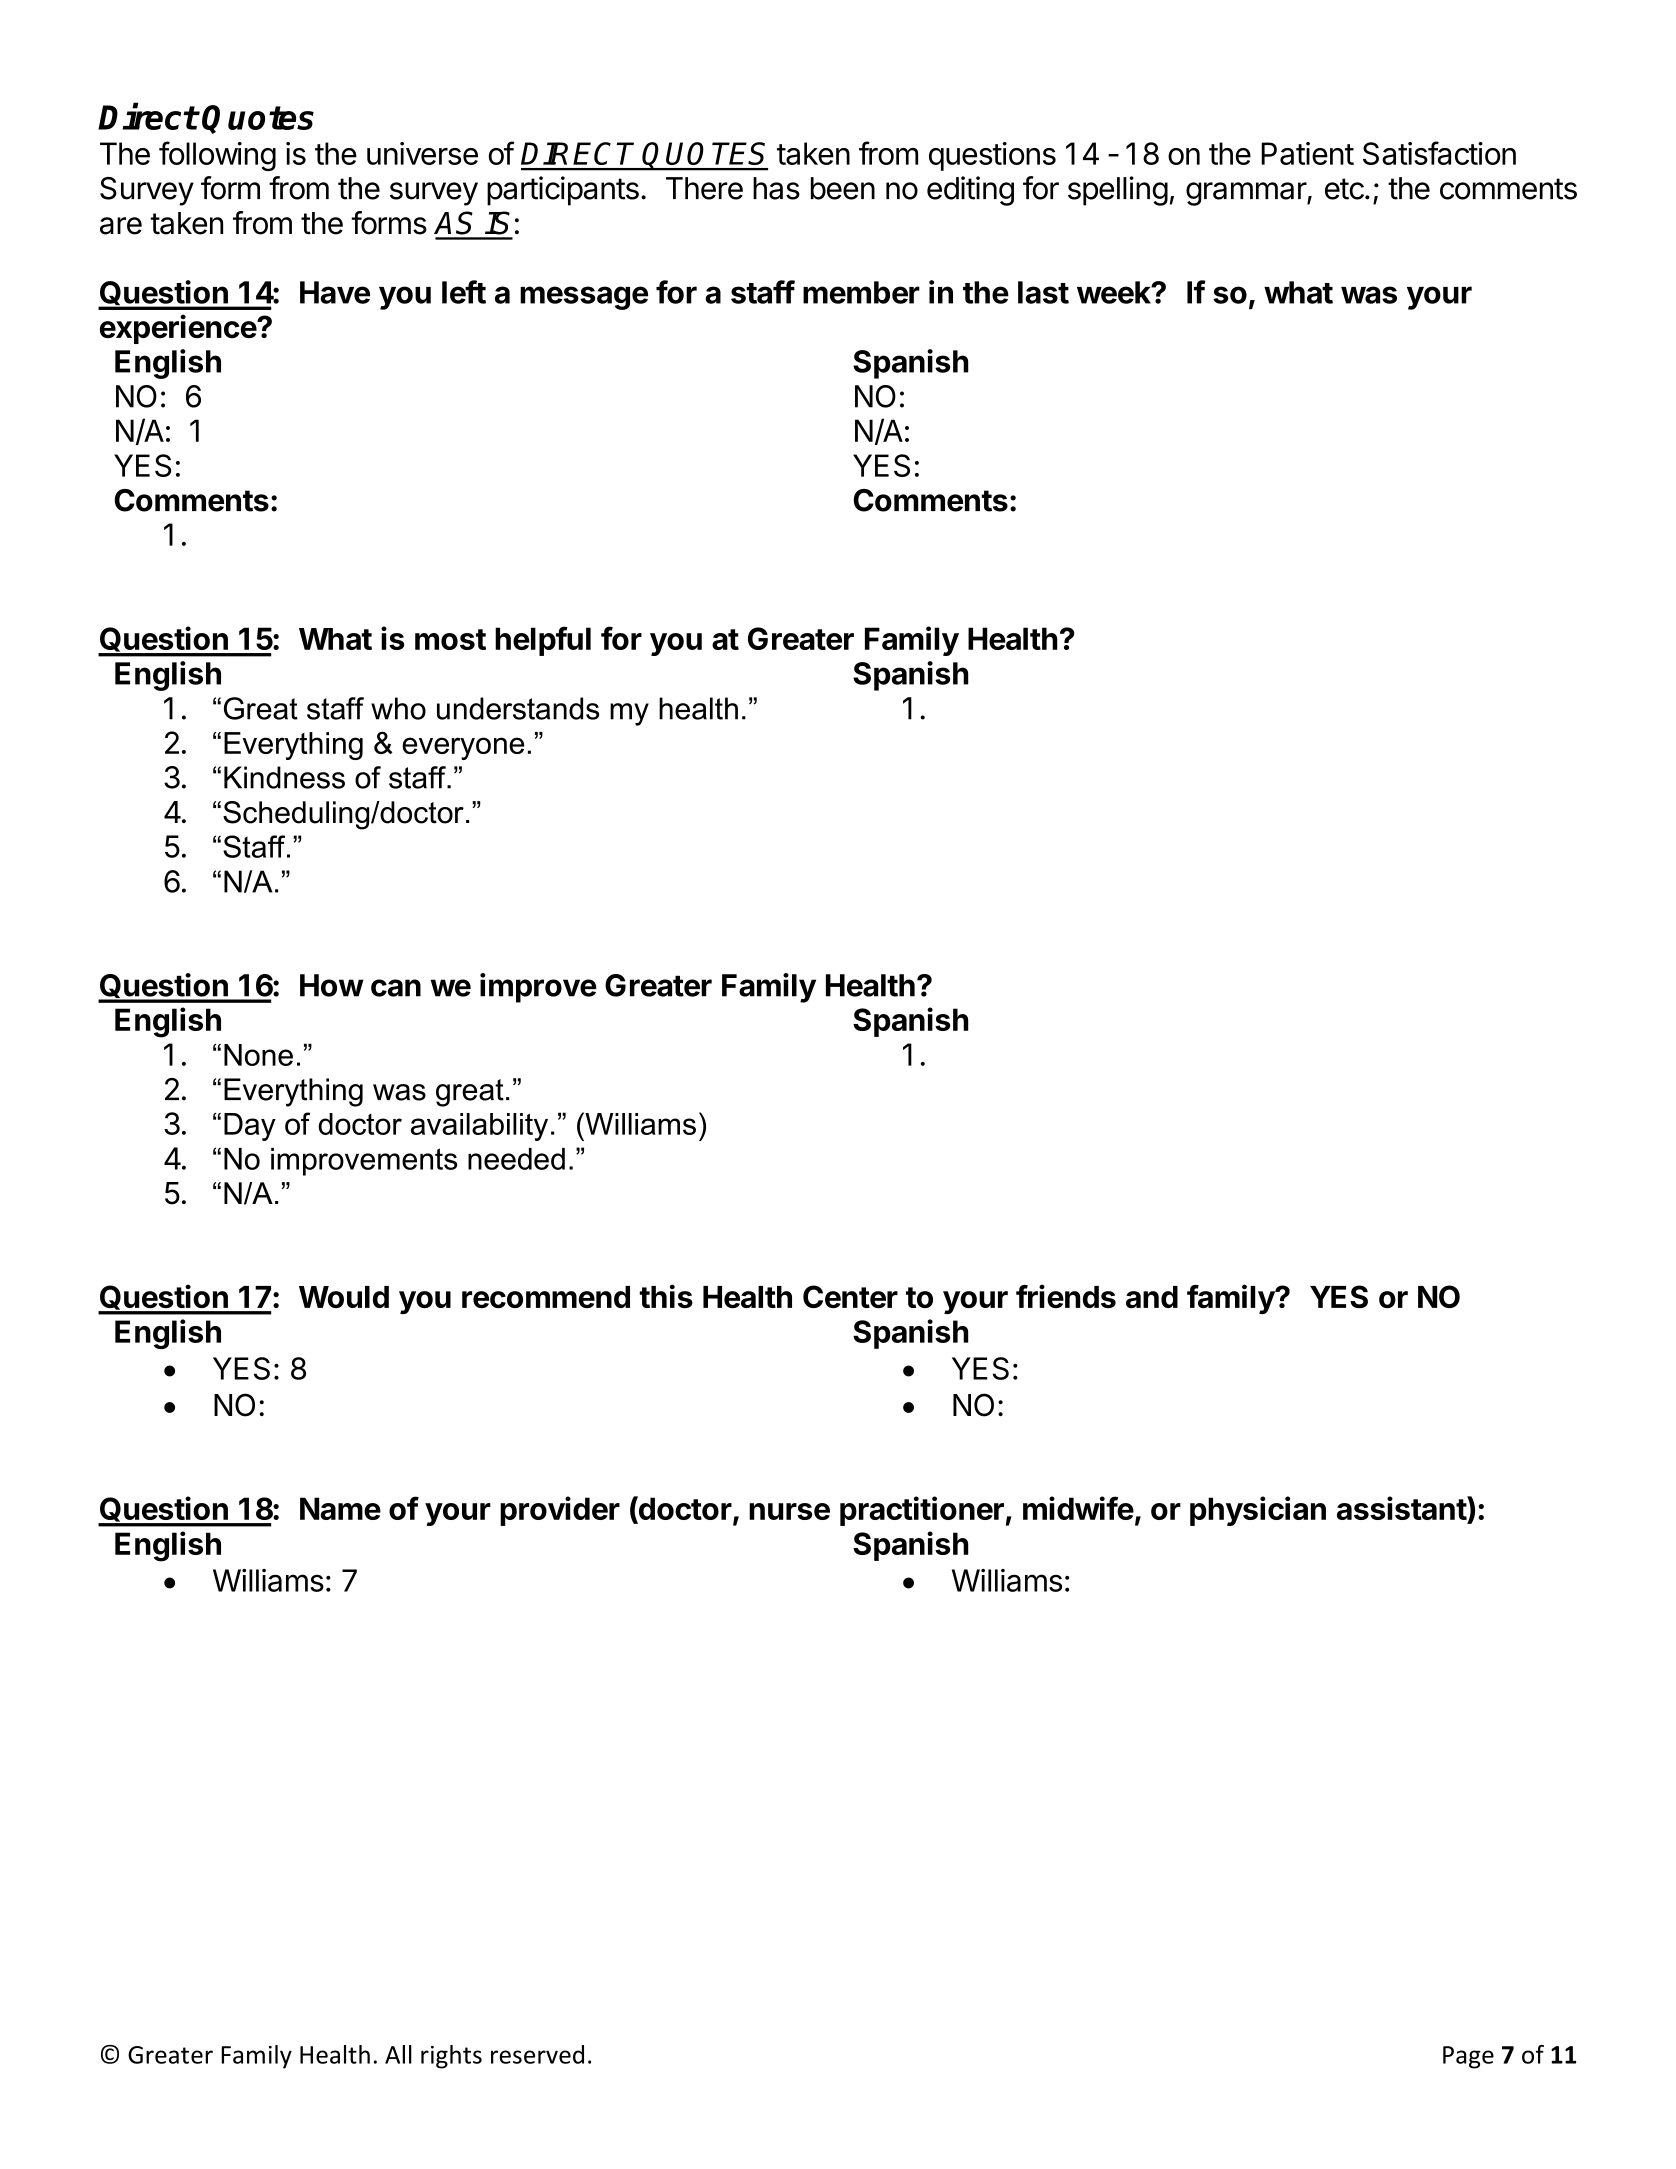  What do you see at coordinates (284, 777) in the page?
I see `Kindness` at bounding box center [284, 777].
